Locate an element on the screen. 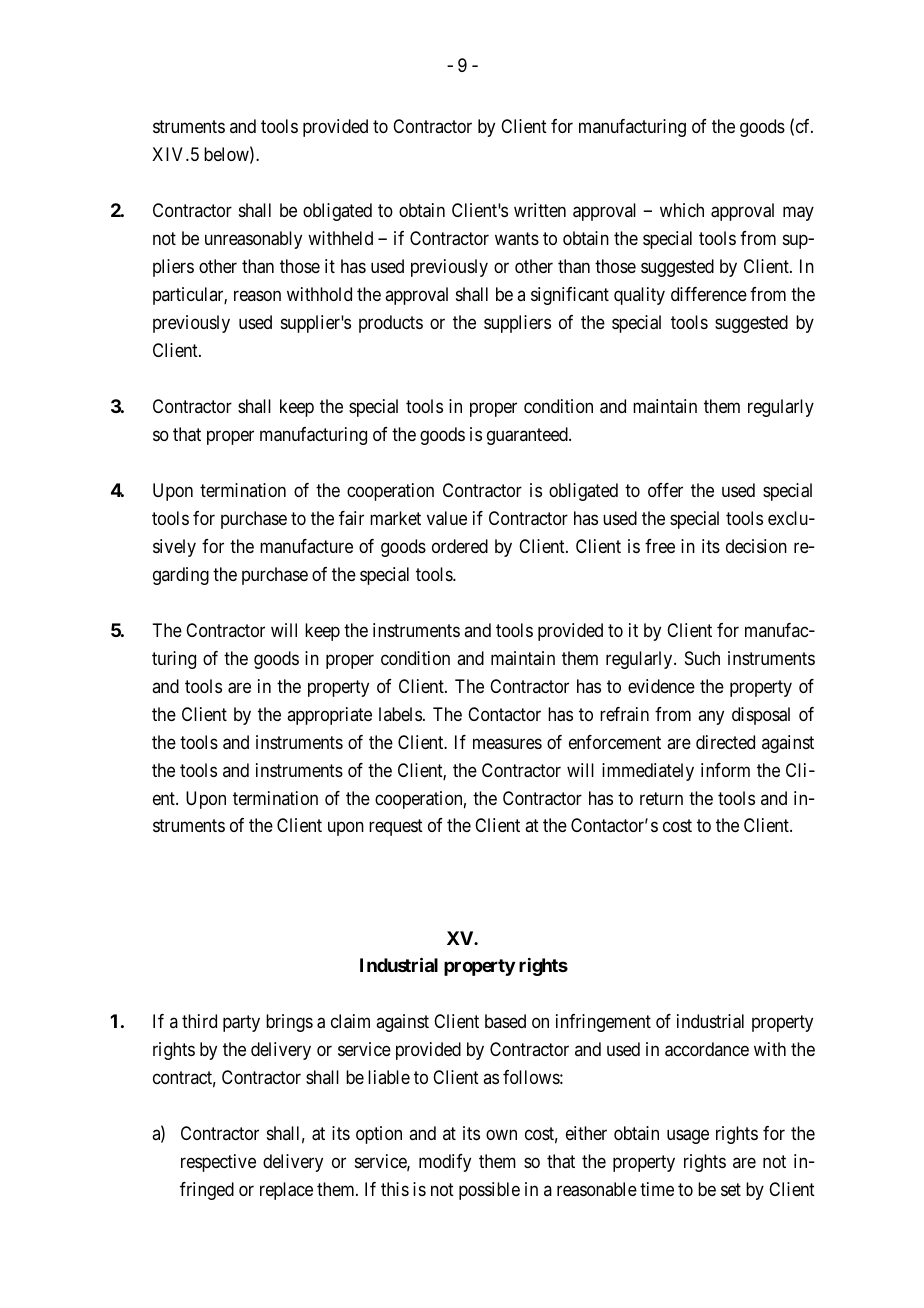 This screenshot has width=924, height=1308. own is located at coordinates (501, 1135).
